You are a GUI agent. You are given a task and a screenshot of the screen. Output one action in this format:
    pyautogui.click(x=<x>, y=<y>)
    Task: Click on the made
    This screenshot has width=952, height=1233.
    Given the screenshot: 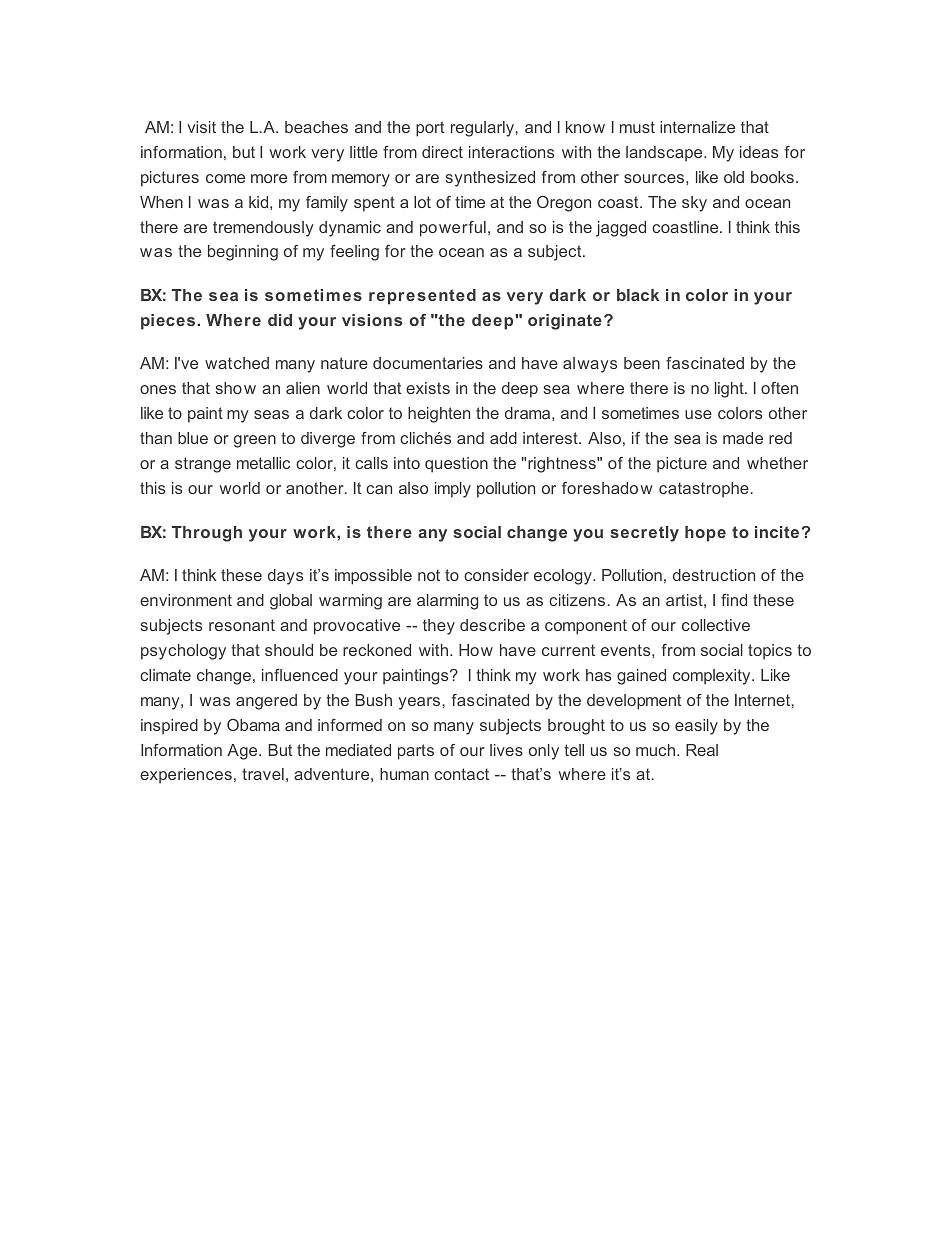 What is the action you would take?
    pyautogui.click(x=743, y=438)
